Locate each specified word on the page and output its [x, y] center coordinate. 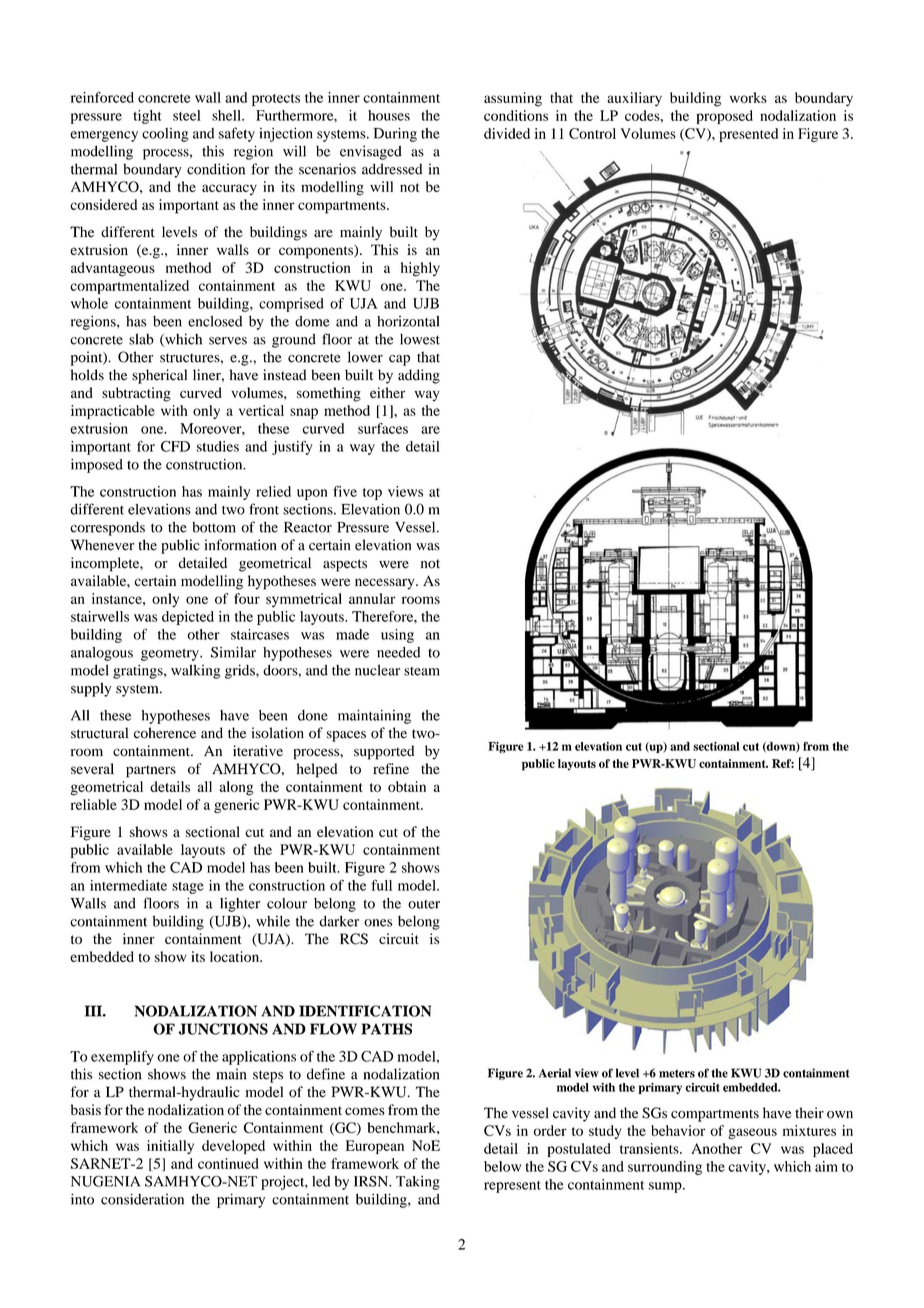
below [502, 1166]
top [372, 494]
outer [424, 904]
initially [170, 1147]
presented [748, 135]
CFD [175, 446]
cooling [165, 135]
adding [419, 376]
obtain [407, 786]
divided [507, 133]
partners [151, 771]
